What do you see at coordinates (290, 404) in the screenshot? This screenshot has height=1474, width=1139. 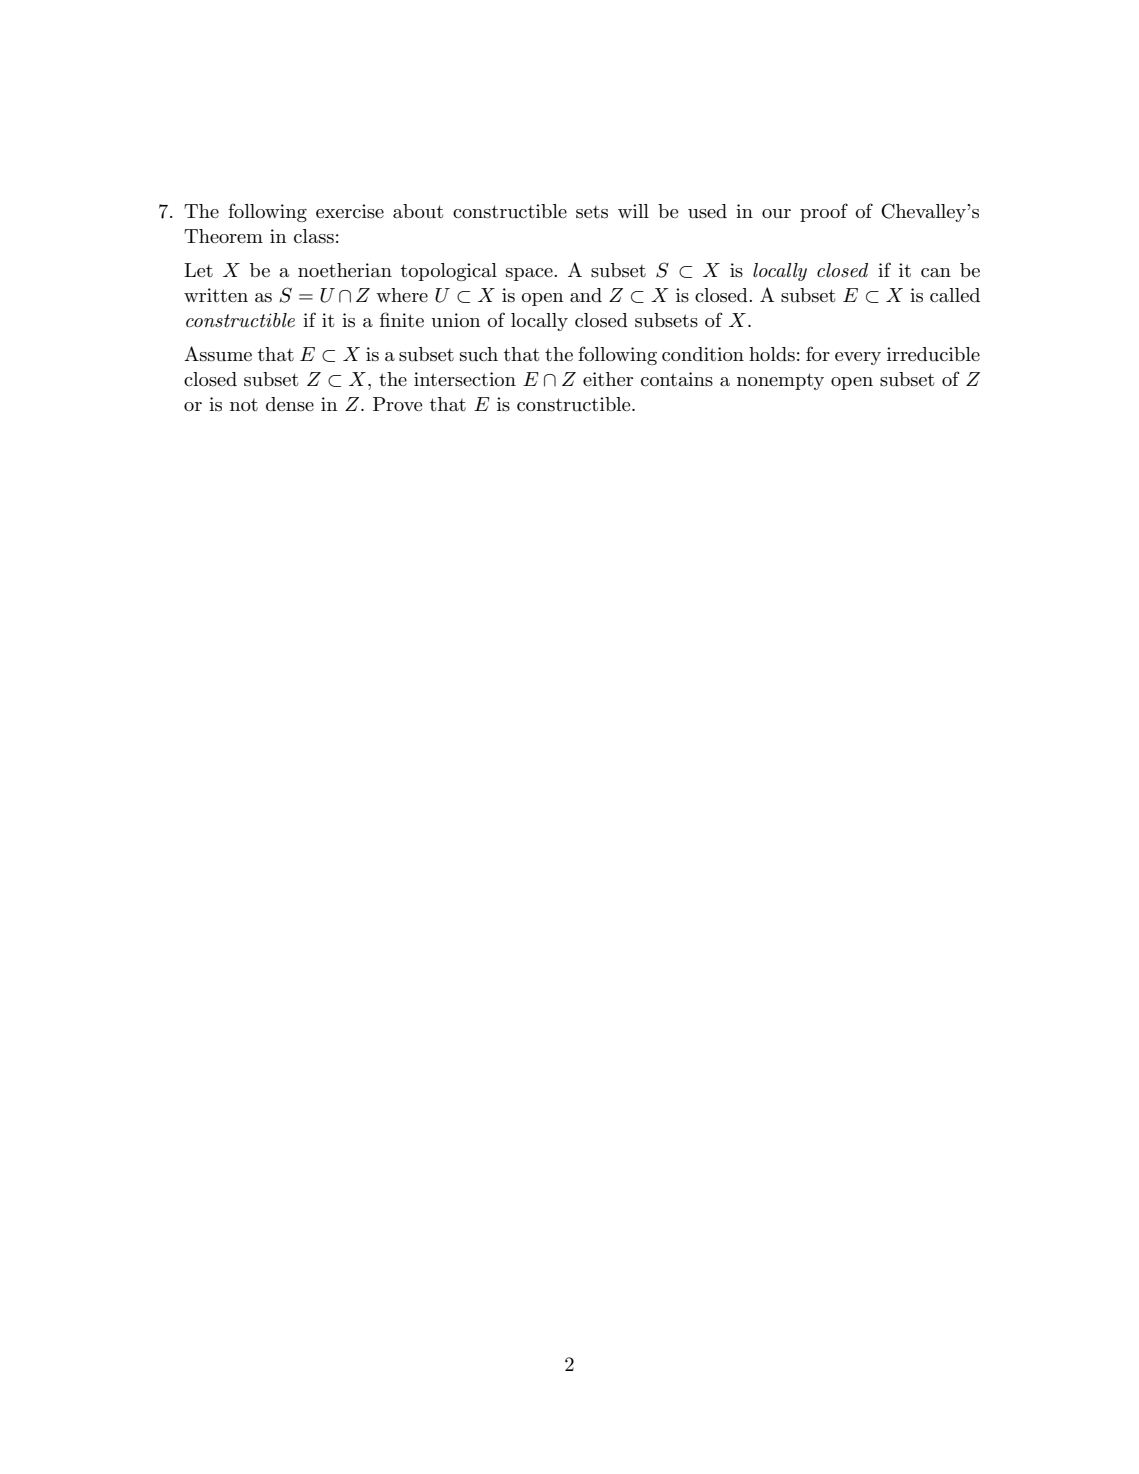 I see `dense` at bounding box center [290, 404].
